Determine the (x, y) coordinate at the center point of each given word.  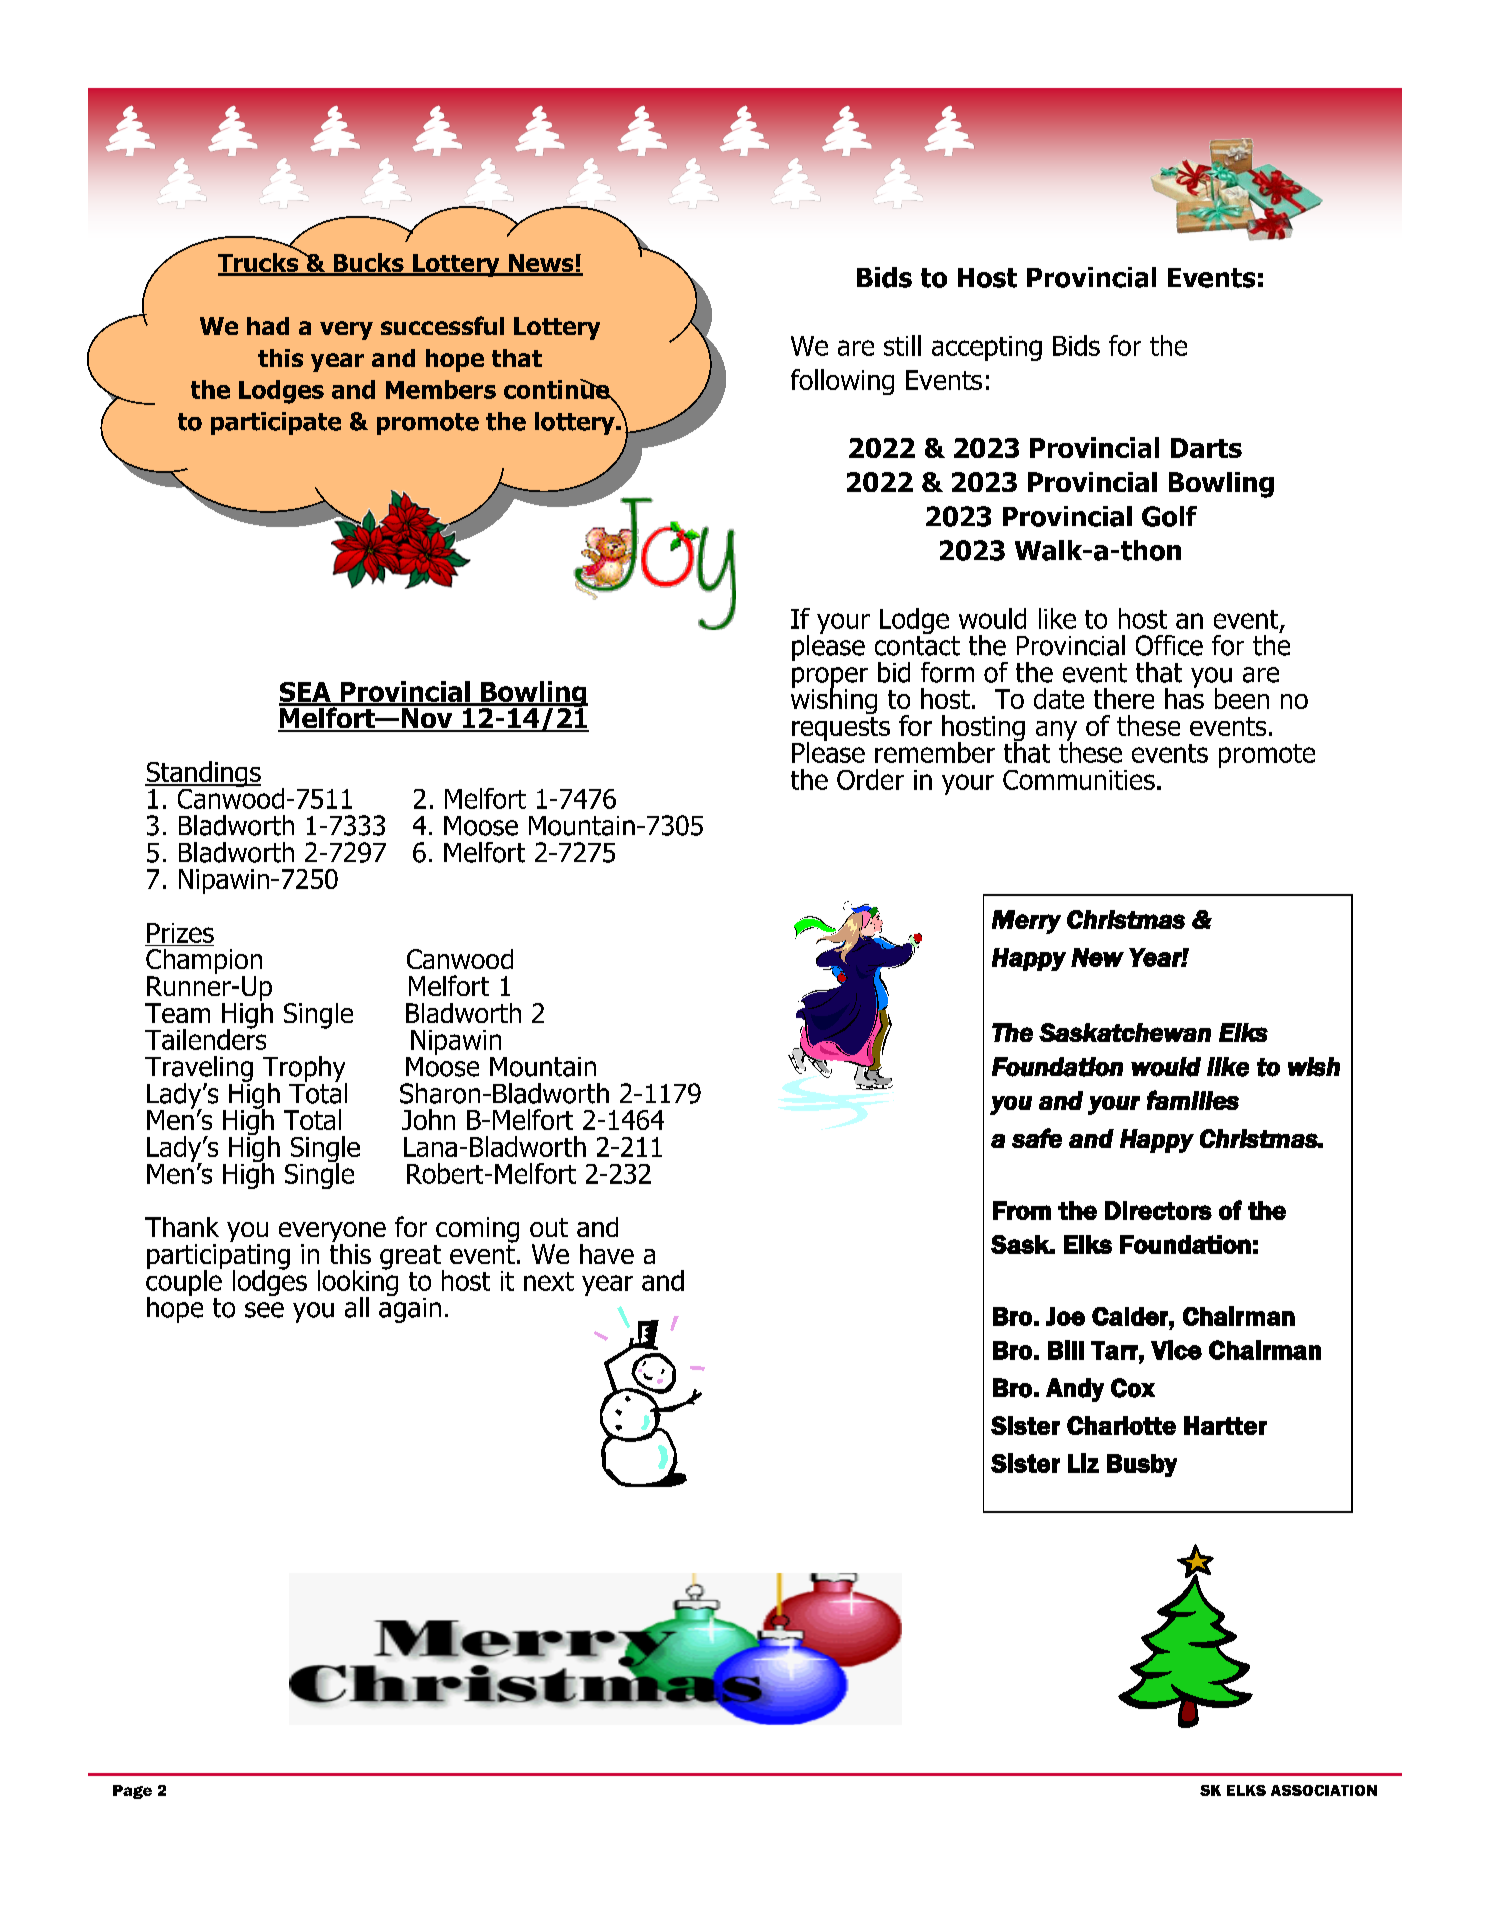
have (607, 1254)
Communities (1079, 780)
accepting (987, 348)
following (842, 382)
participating (218, 1256)
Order (870, 779)
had (268, 326)
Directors (1158, 1210)
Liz (1083, 1463)
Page (132, 1792)
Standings (203, 775)
